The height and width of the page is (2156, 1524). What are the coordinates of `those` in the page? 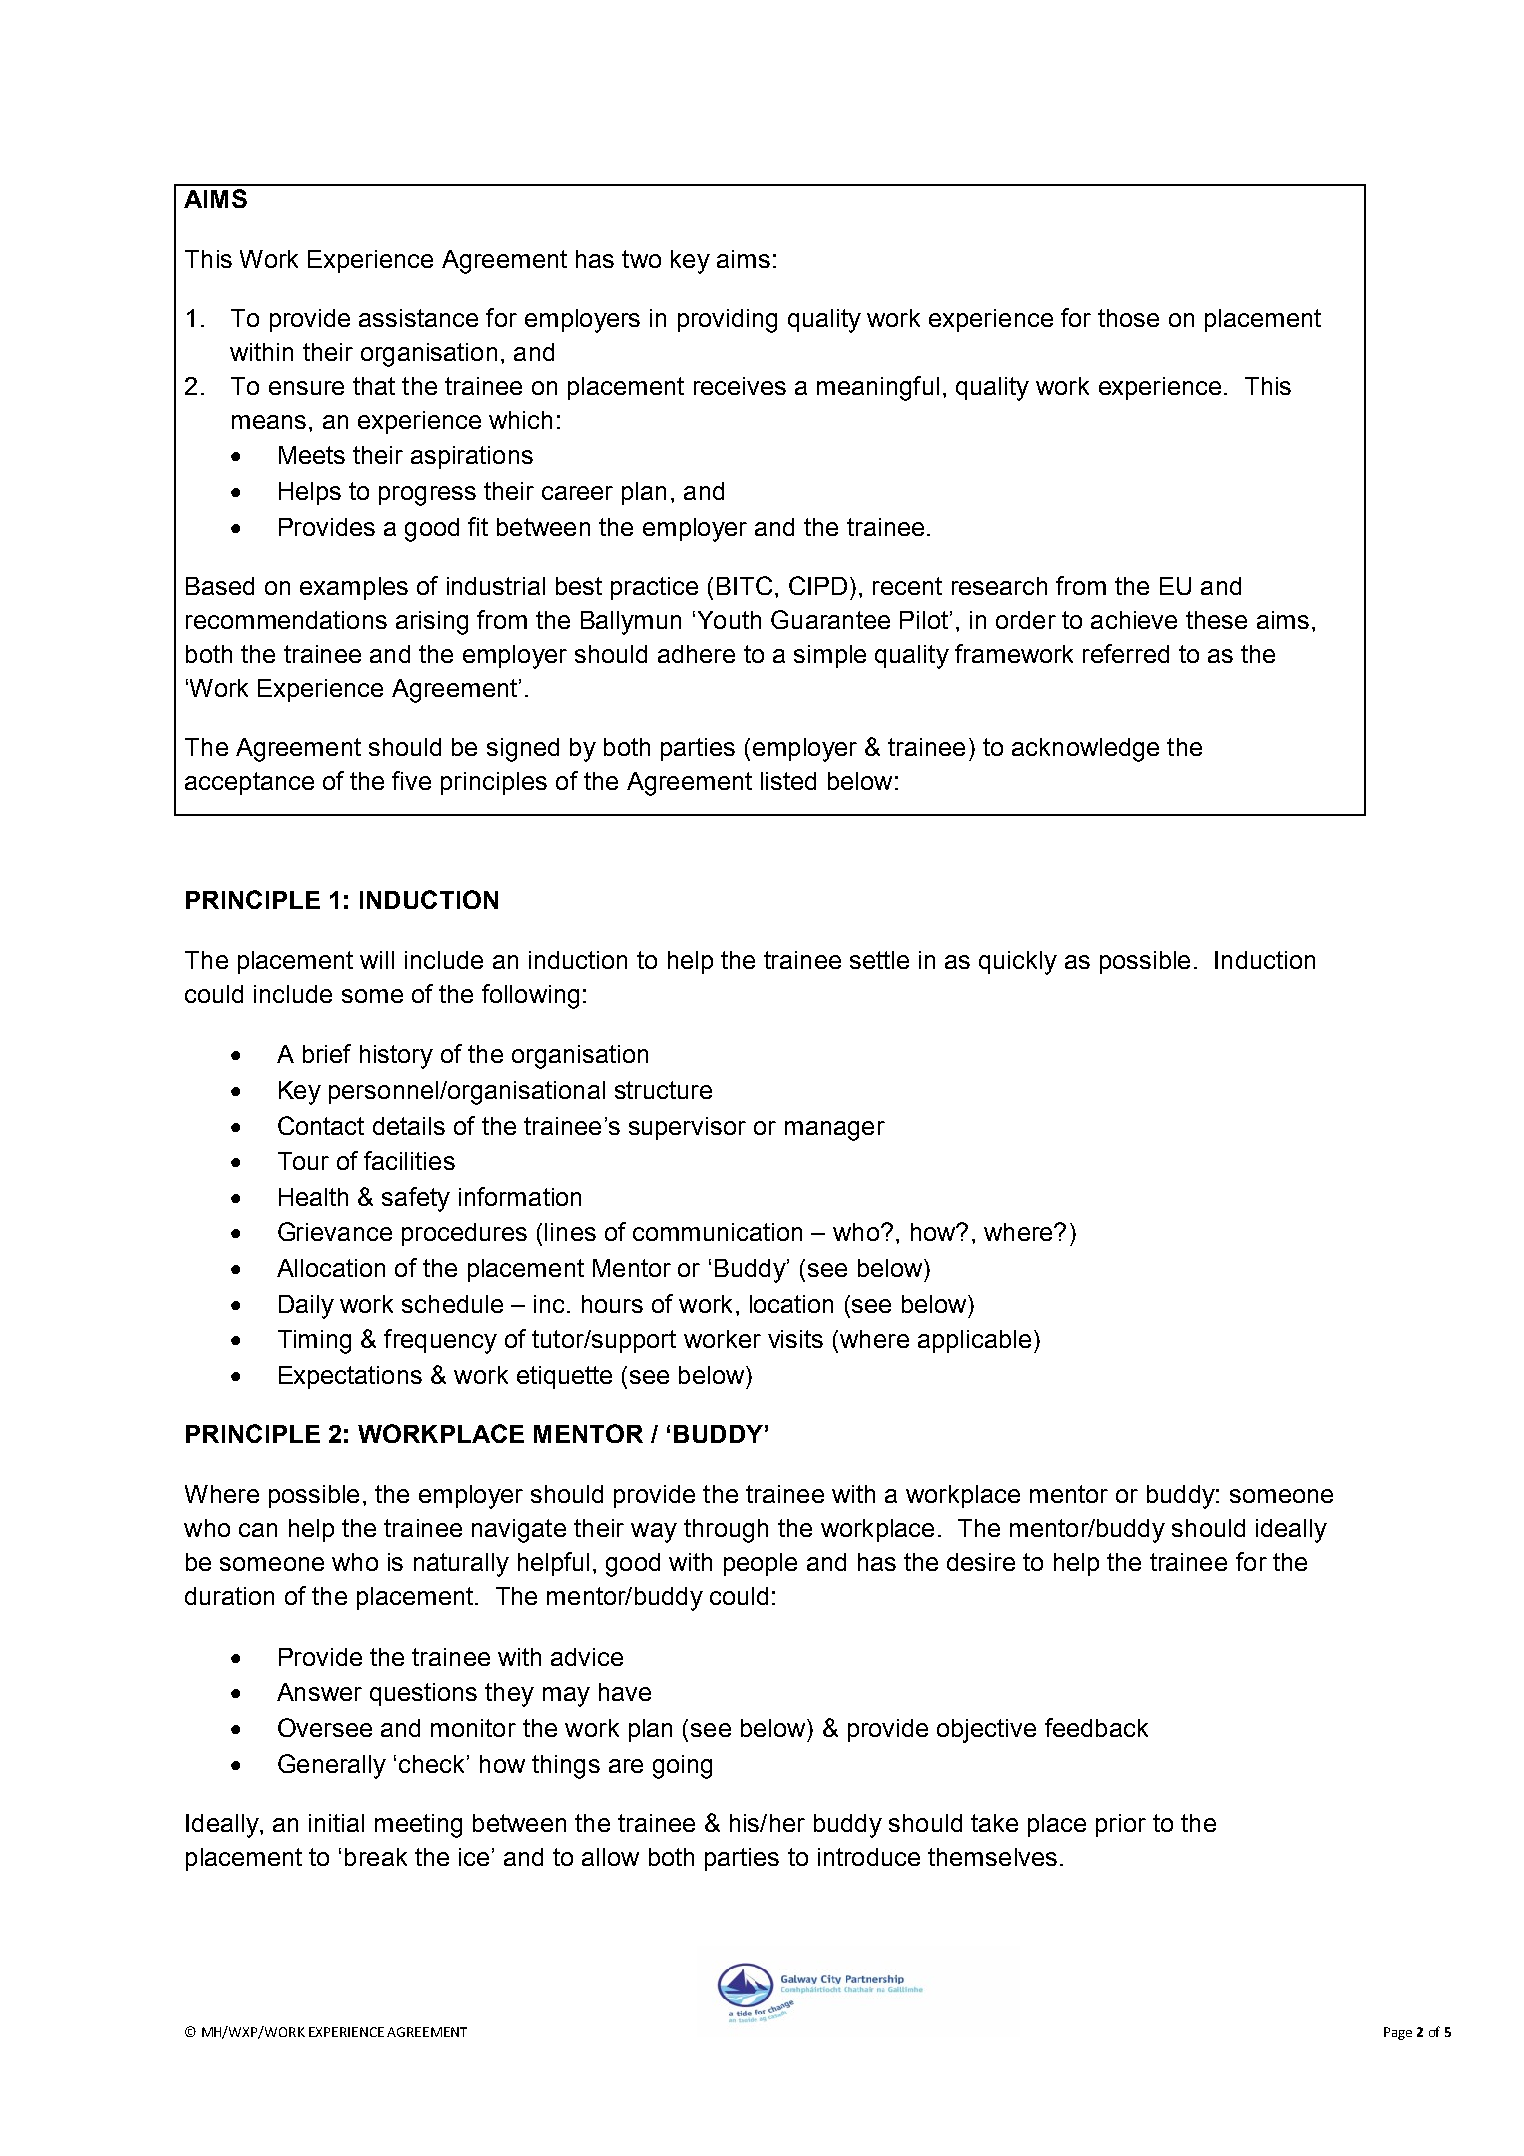 It's located at (1128, 318).
